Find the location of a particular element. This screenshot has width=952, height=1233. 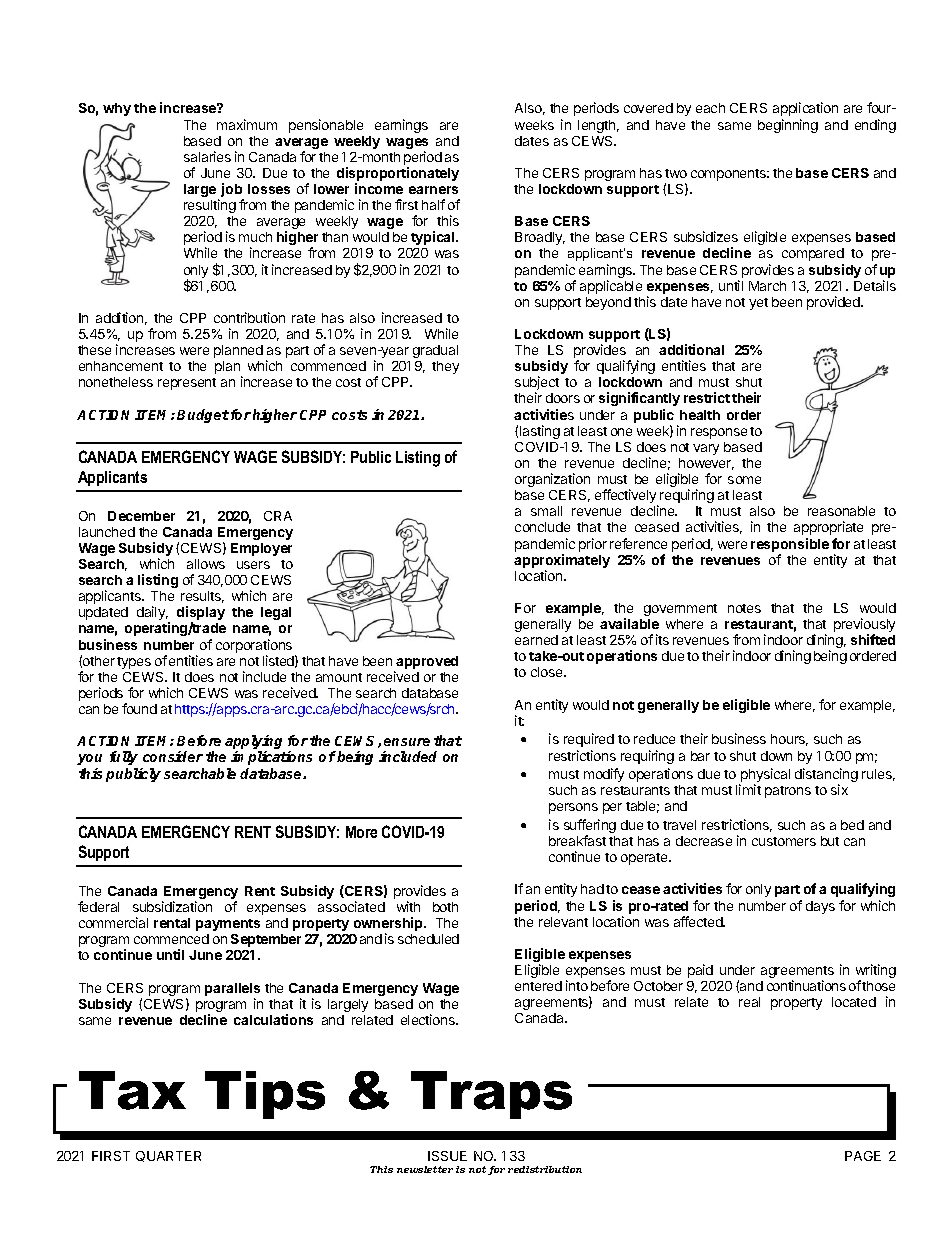

December is located at coordinates (141, 516).
